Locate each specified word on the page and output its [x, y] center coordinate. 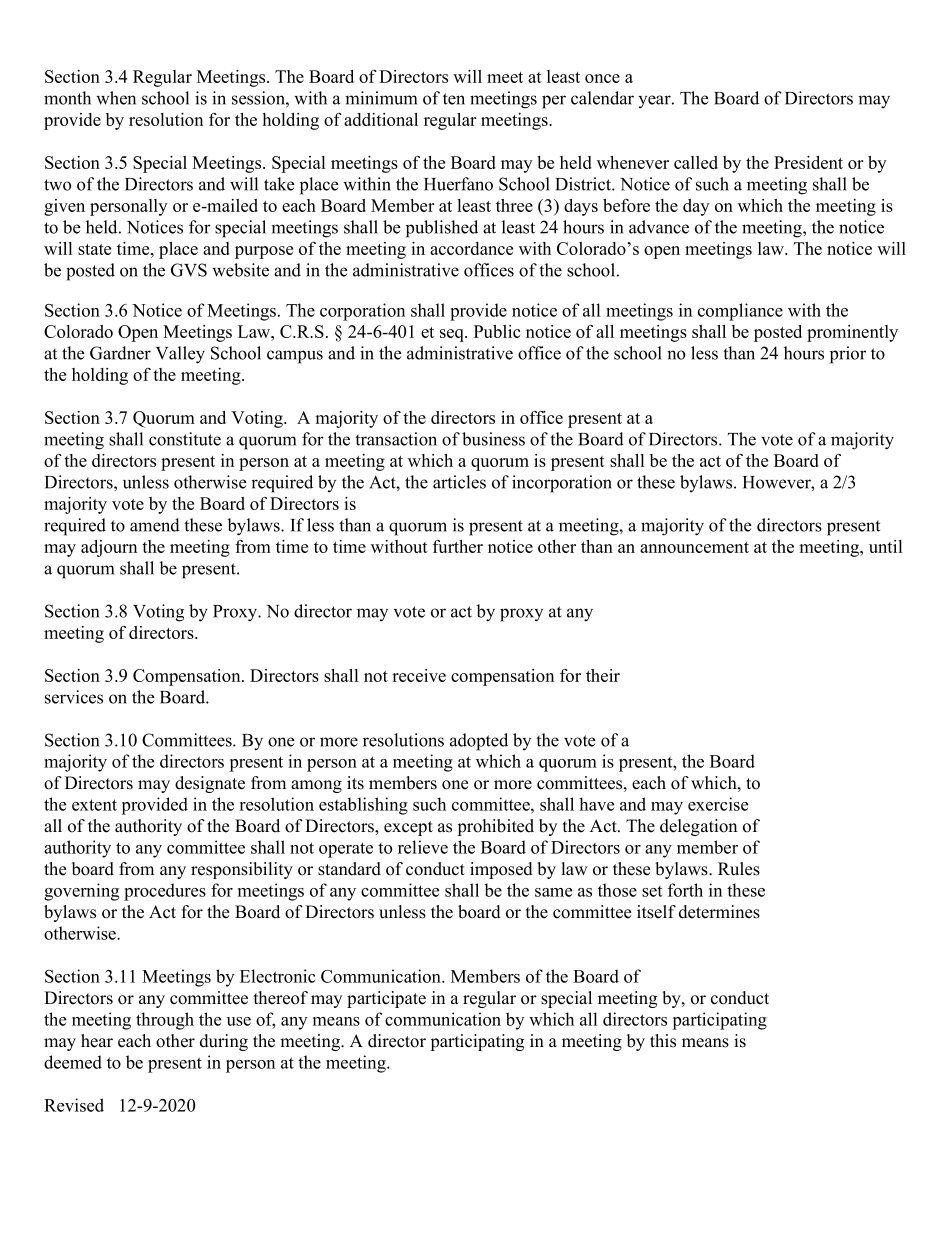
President [808, 162]
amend [155, 525]
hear [97, 1041]
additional [381, 119]
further [458, 546]
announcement [694, 547]
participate [386, 999]
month [67, 98]
